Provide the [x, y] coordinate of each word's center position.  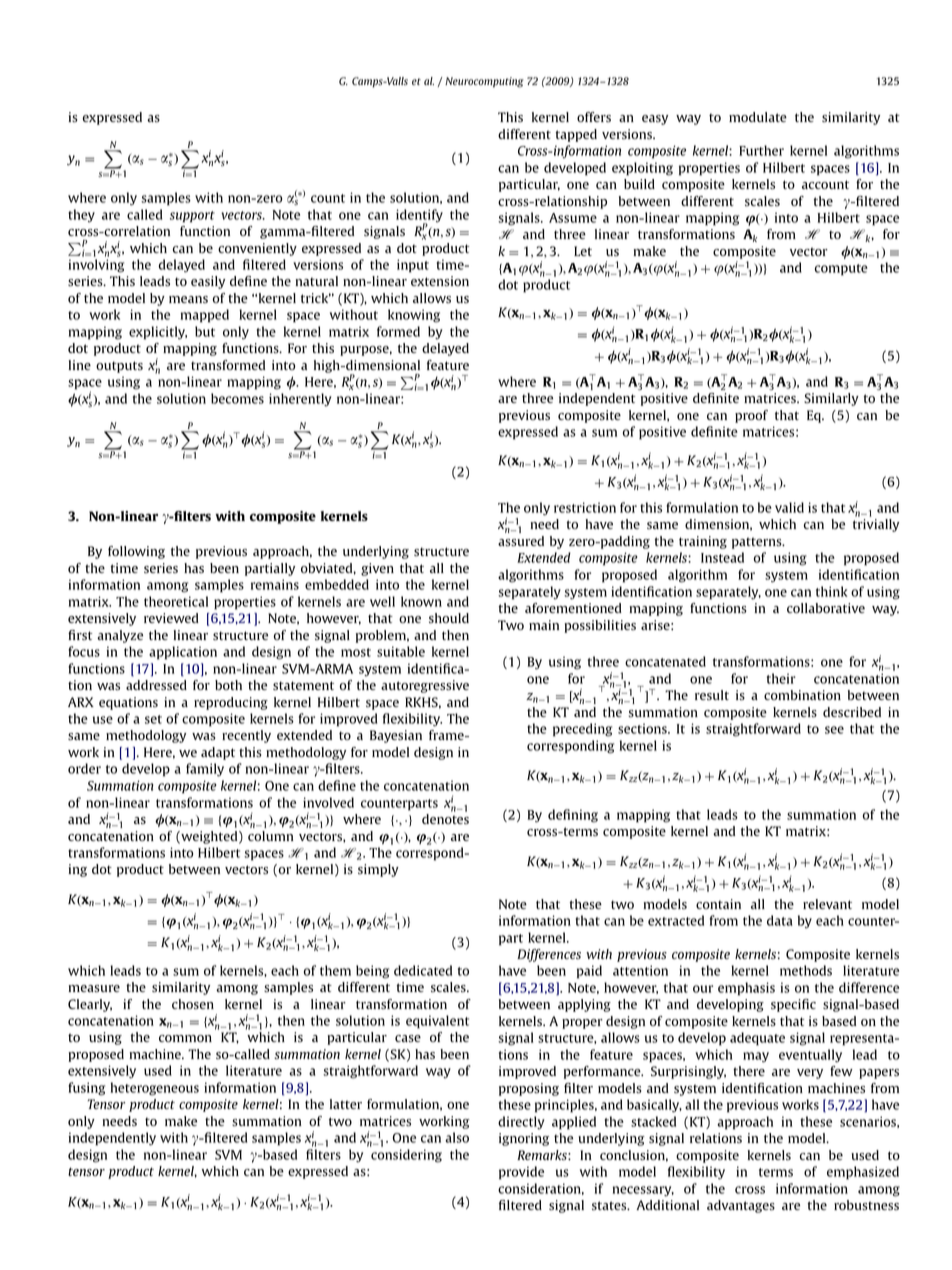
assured [521, 541]
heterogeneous [155, 1089]
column [271, 836]
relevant [827, 904]
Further [761, 150]
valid [789, 507]
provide [521, 1173]
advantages [741, 1206]
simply [378, 870]
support [192, 217]
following [136, 552]
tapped [576, 135]
